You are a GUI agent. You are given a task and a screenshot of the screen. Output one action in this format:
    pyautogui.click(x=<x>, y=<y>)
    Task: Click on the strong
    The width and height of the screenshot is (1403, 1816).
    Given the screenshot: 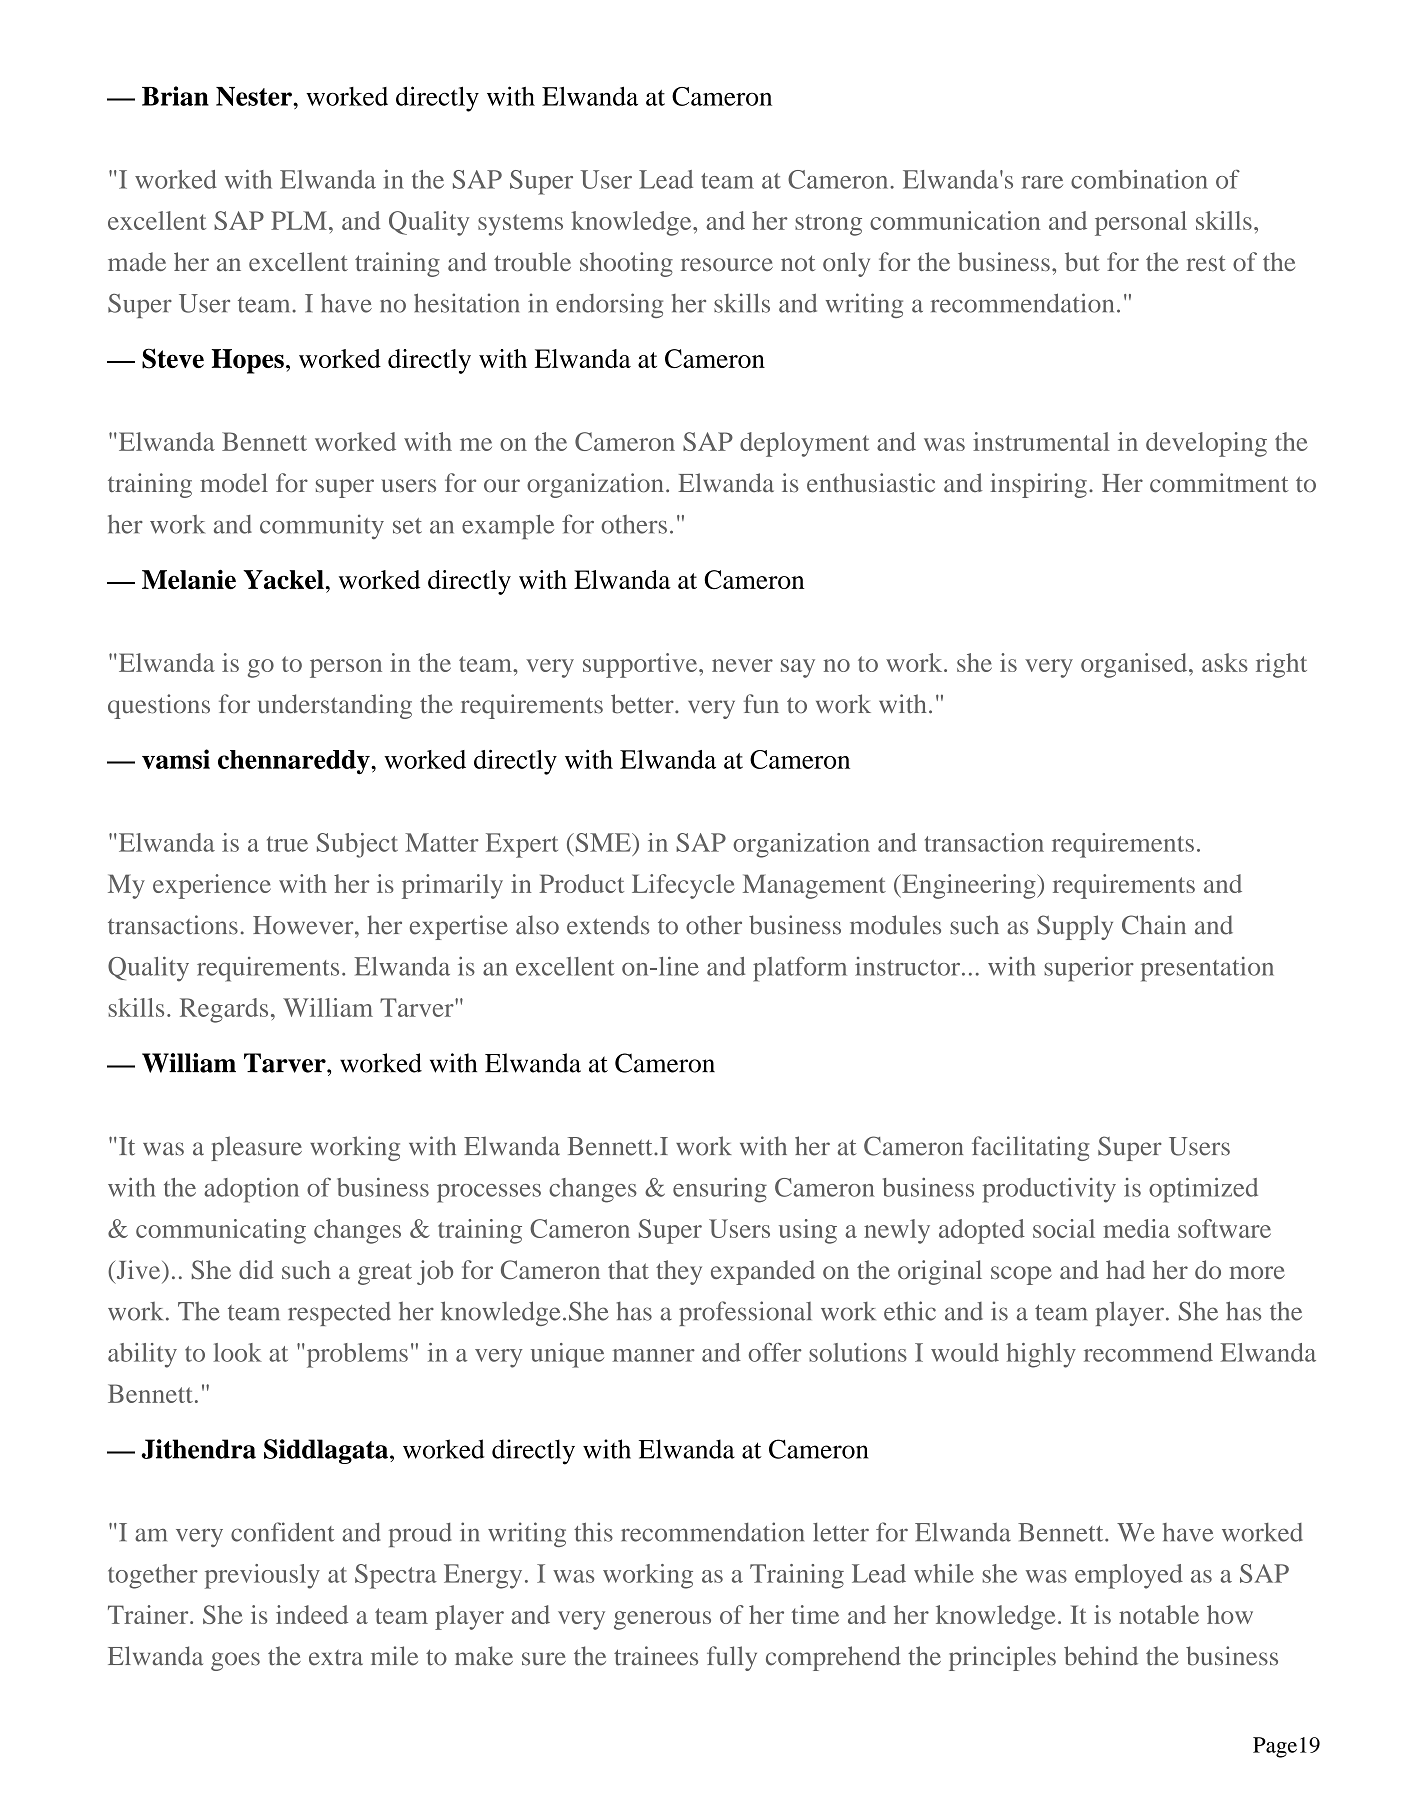 What is the action you would take?
    pyautogui.click(x=828, y=225)
